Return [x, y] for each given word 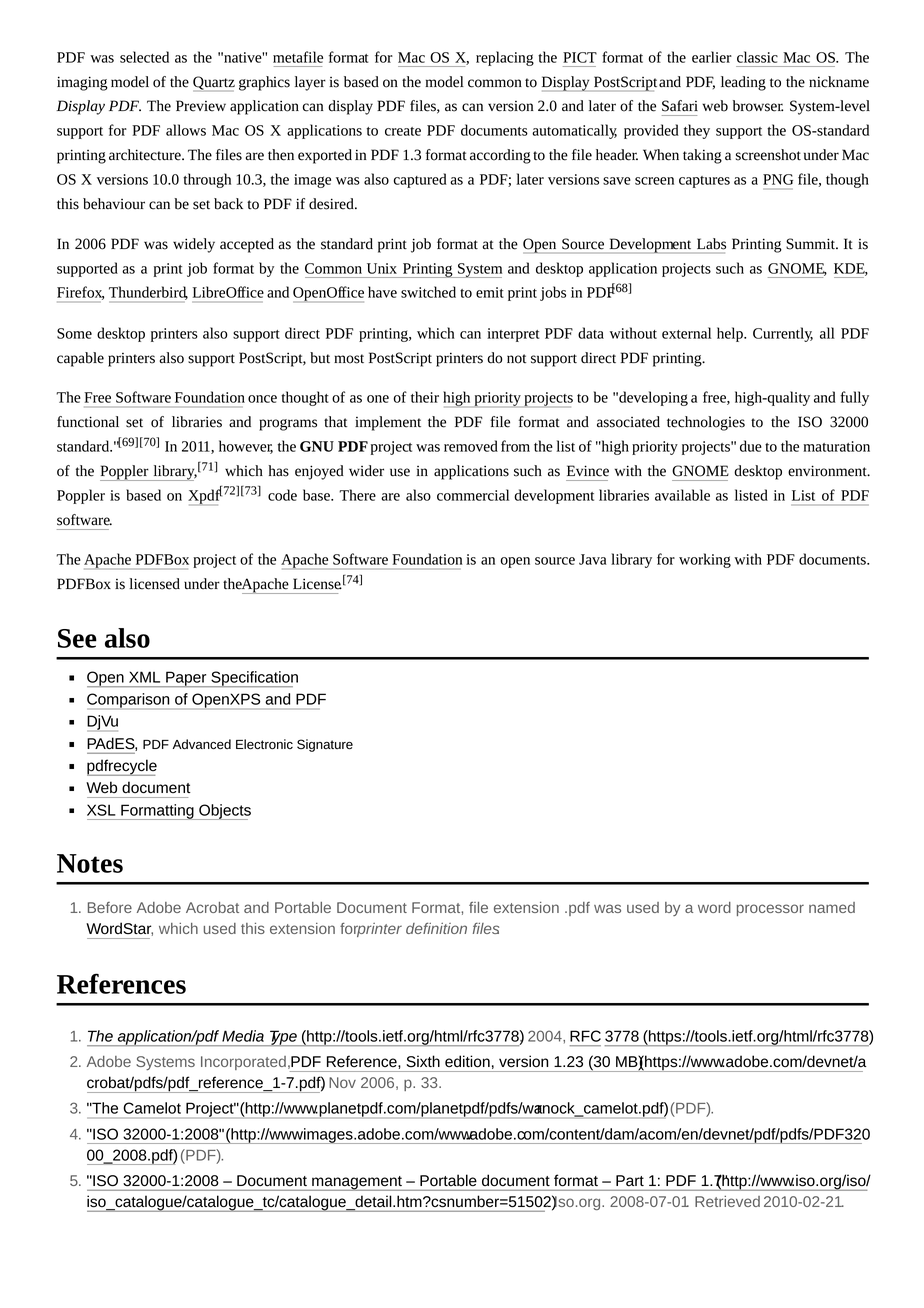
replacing [505, 58]
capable [80, 359]
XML [144, 677]
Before [110, 907]
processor [770, 910]
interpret [513, 335]
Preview [201, 106]
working [705, 560]
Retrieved [727, 1201]
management [357, 1183]
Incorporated [243, 1063]
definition [436, 928]
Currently [783, 334]
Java [593, 559]
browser [758, 106]
